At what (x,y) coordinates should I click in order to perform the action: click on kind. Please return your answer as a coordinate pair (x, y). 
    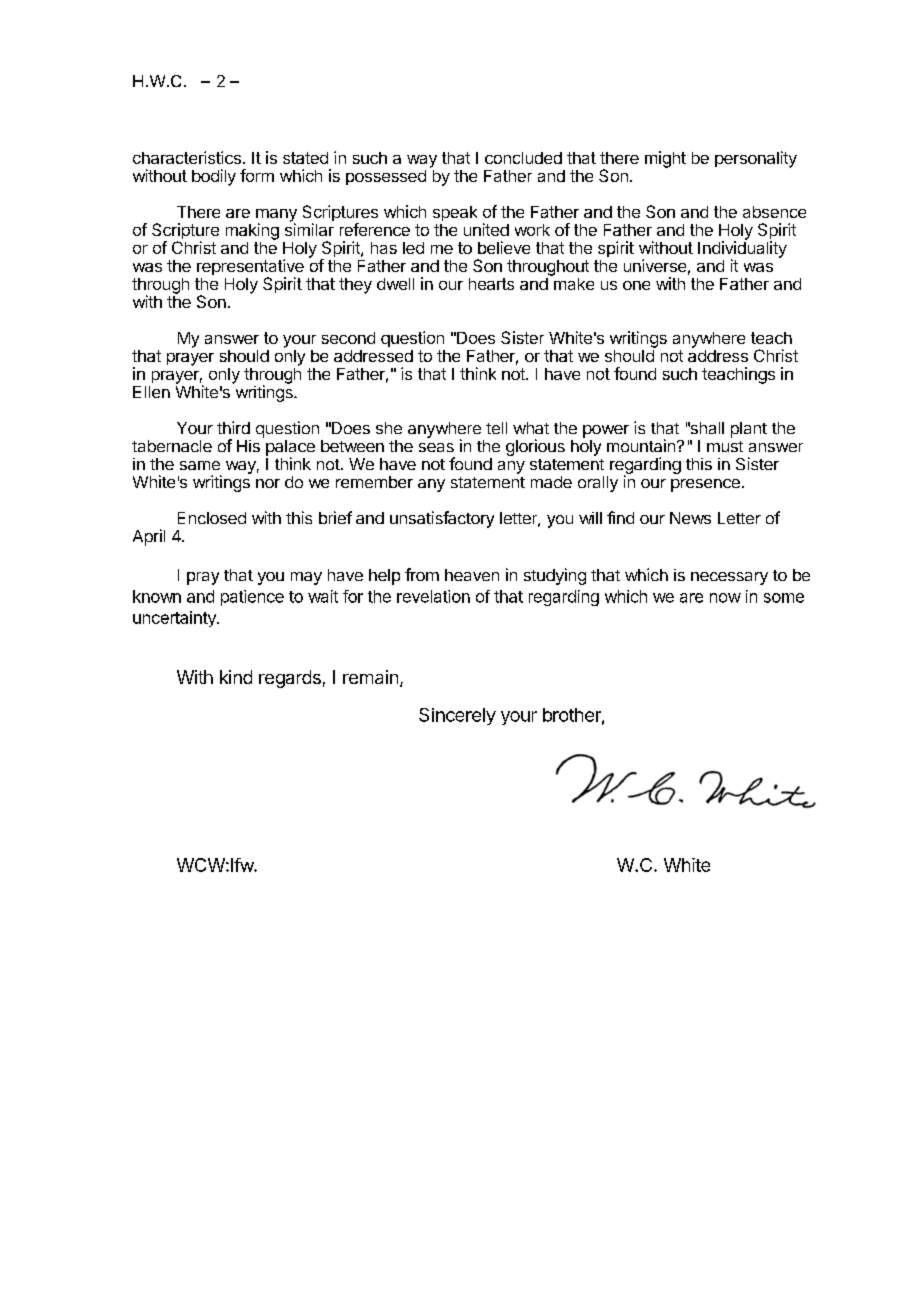
    Looking at the image, I should click on (236, 677).
